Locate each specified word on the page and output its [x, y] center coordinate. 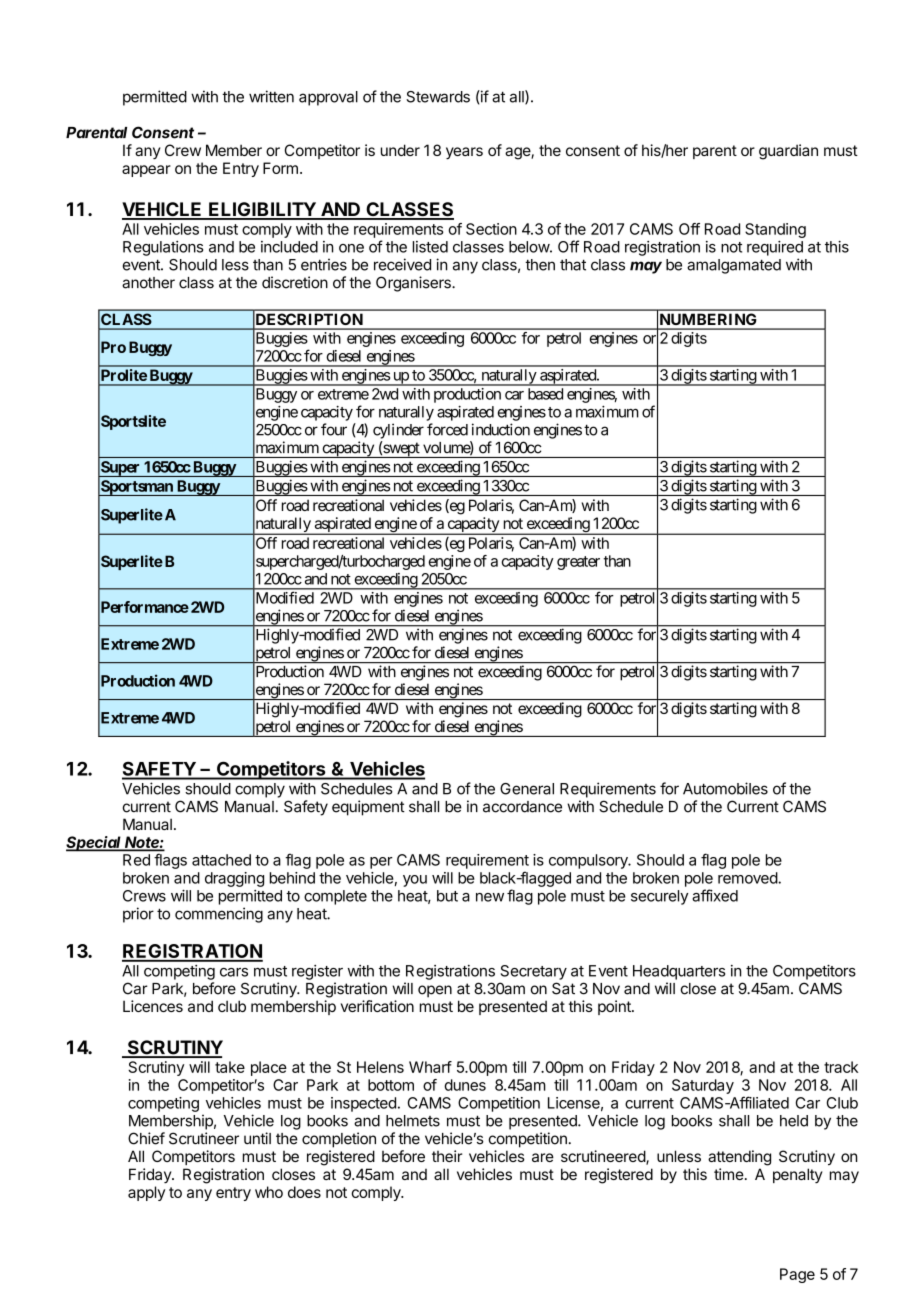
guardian [788, 152]
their [447, 1156]
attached [221, 860]
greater [578, 563]
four [334, 429]
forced [447, 429]
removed [748, 878]
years [464, 153]
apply [146, 1193]
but [447, 896]
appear [146, 171]
